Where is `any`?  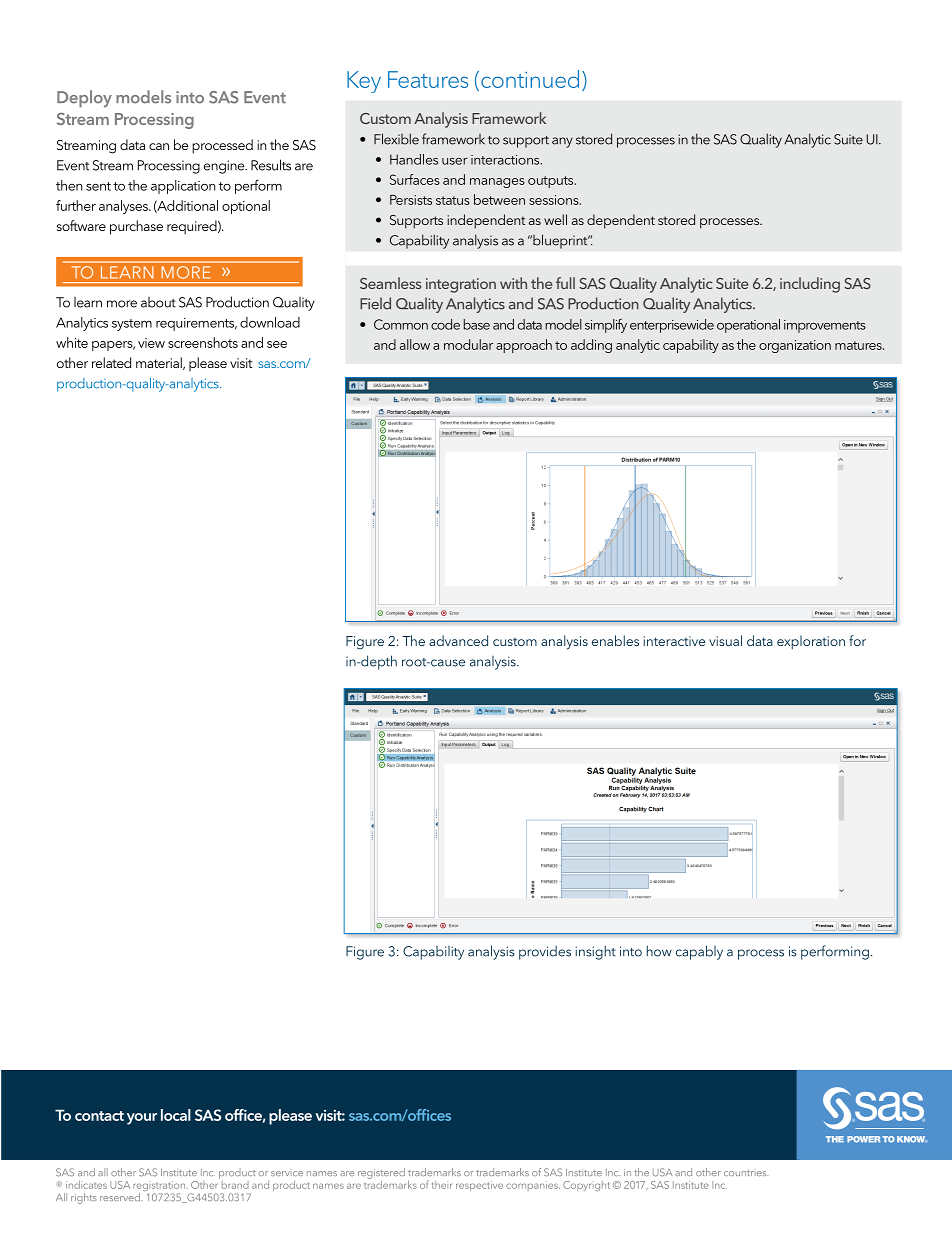
any is located at coordinates (562, 142).
